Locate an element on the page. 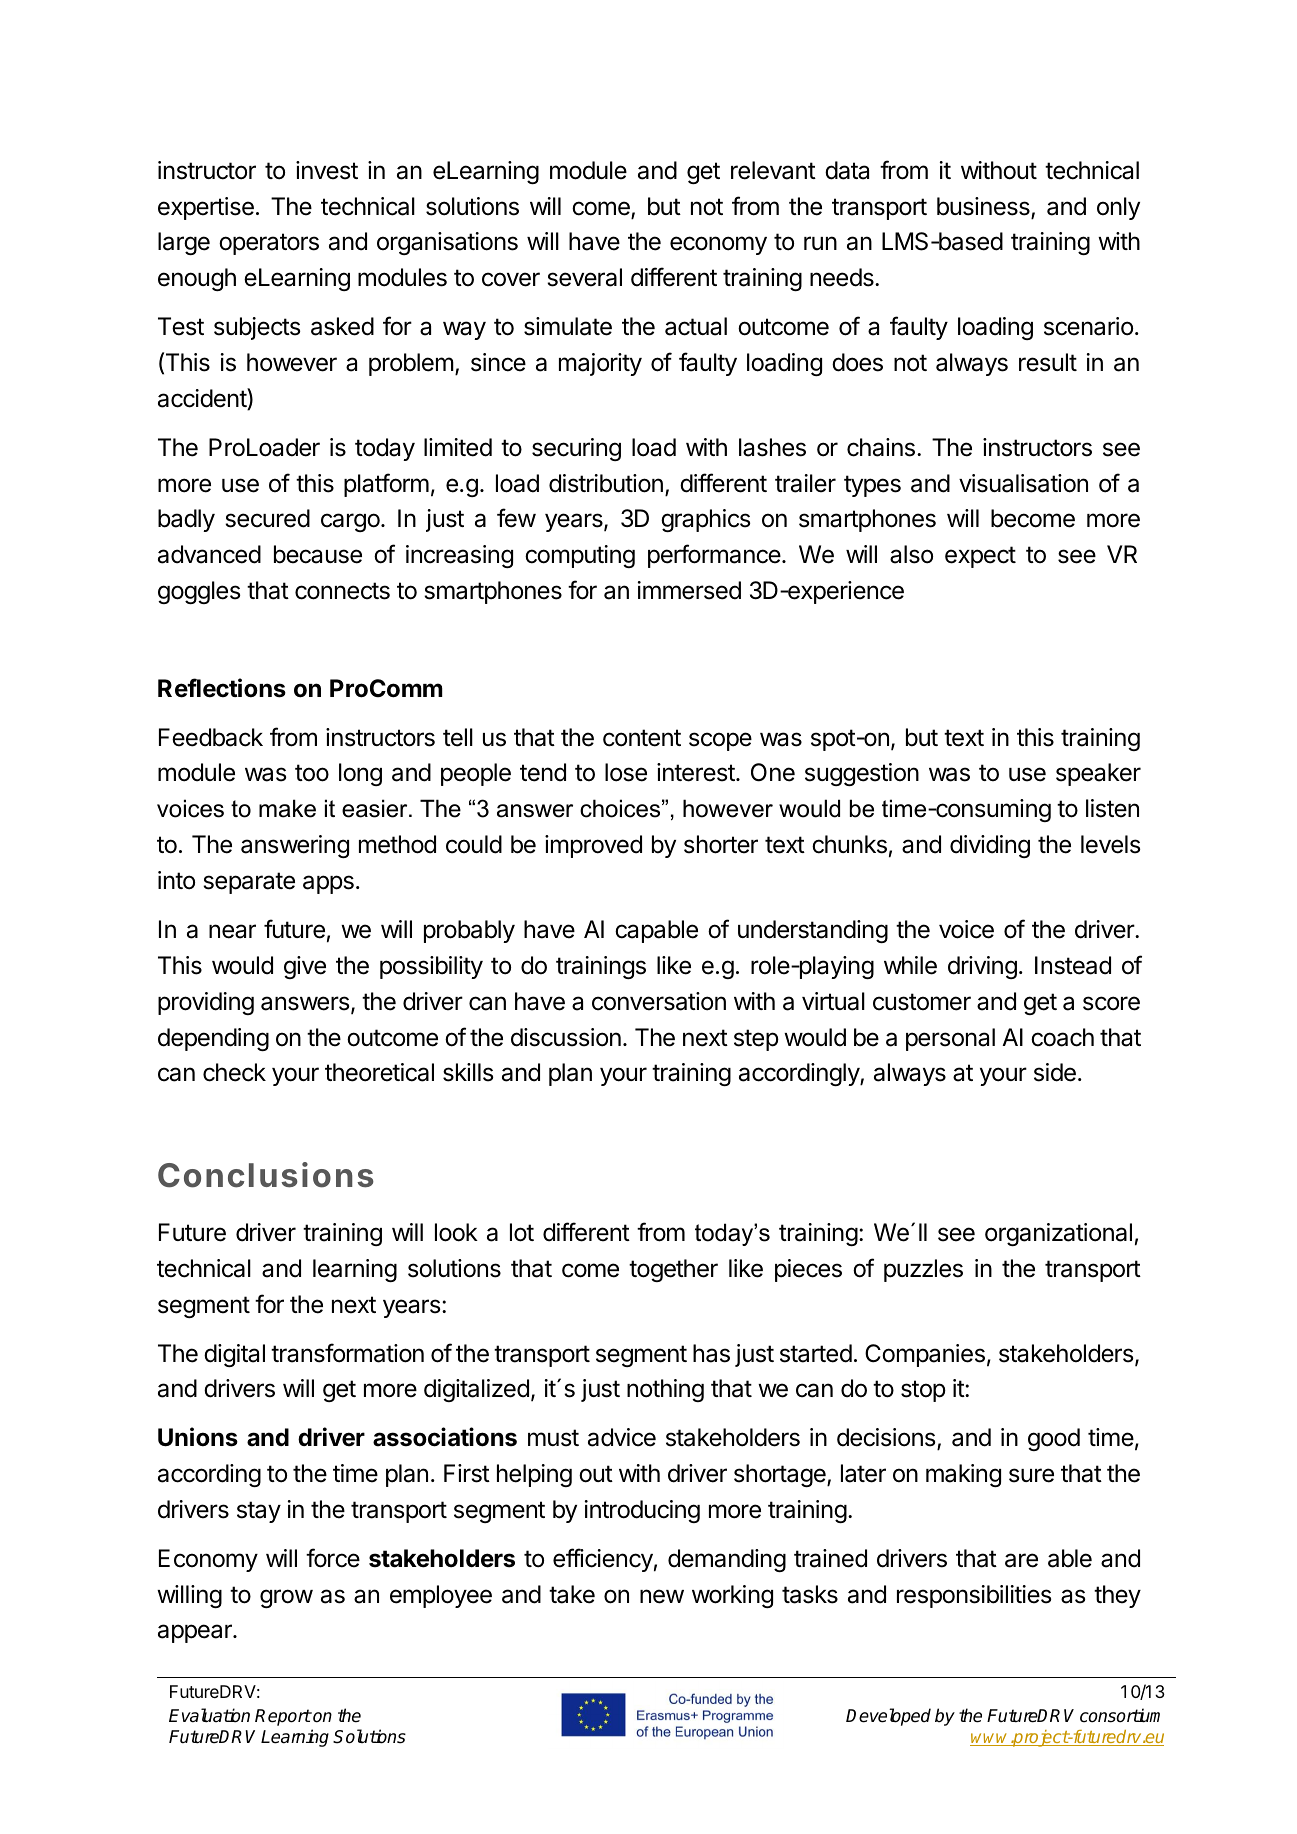 The height and width of the document is (1834, 1297). driving is located at coordinates (982, 967).
